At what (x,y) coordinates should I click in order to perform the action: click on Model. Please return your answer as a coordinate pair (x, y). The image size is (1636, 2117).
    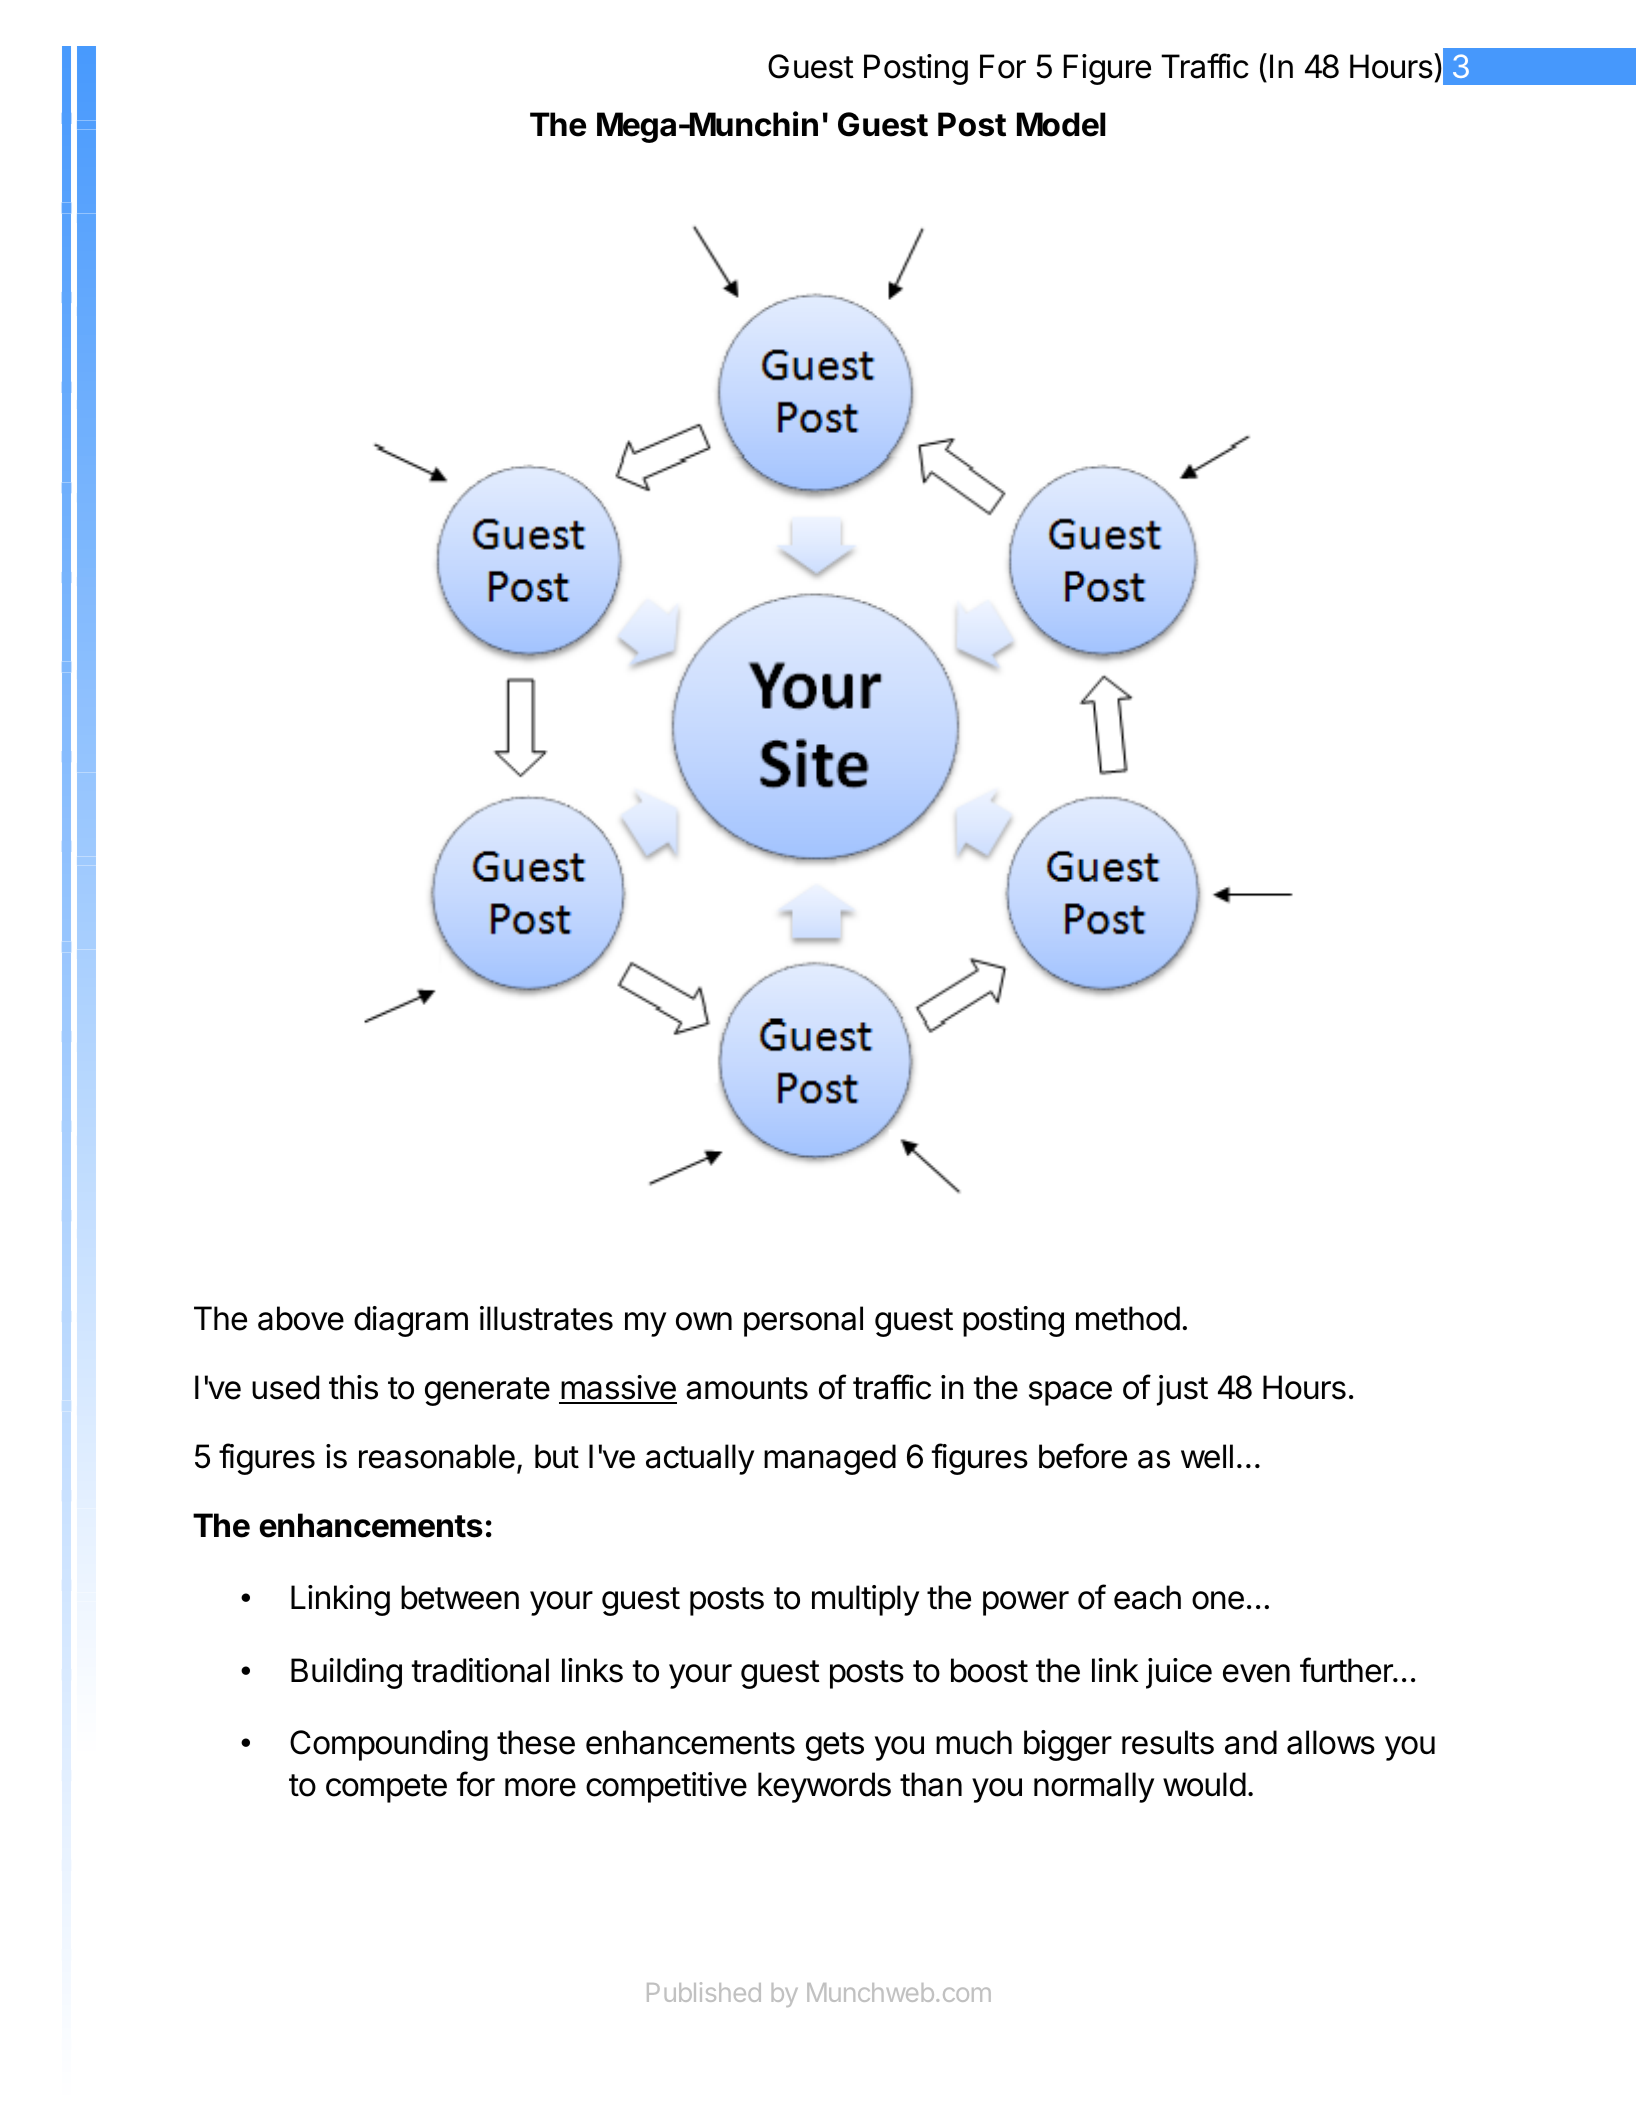
    Looking at the image, I should click on (1061, 124).
